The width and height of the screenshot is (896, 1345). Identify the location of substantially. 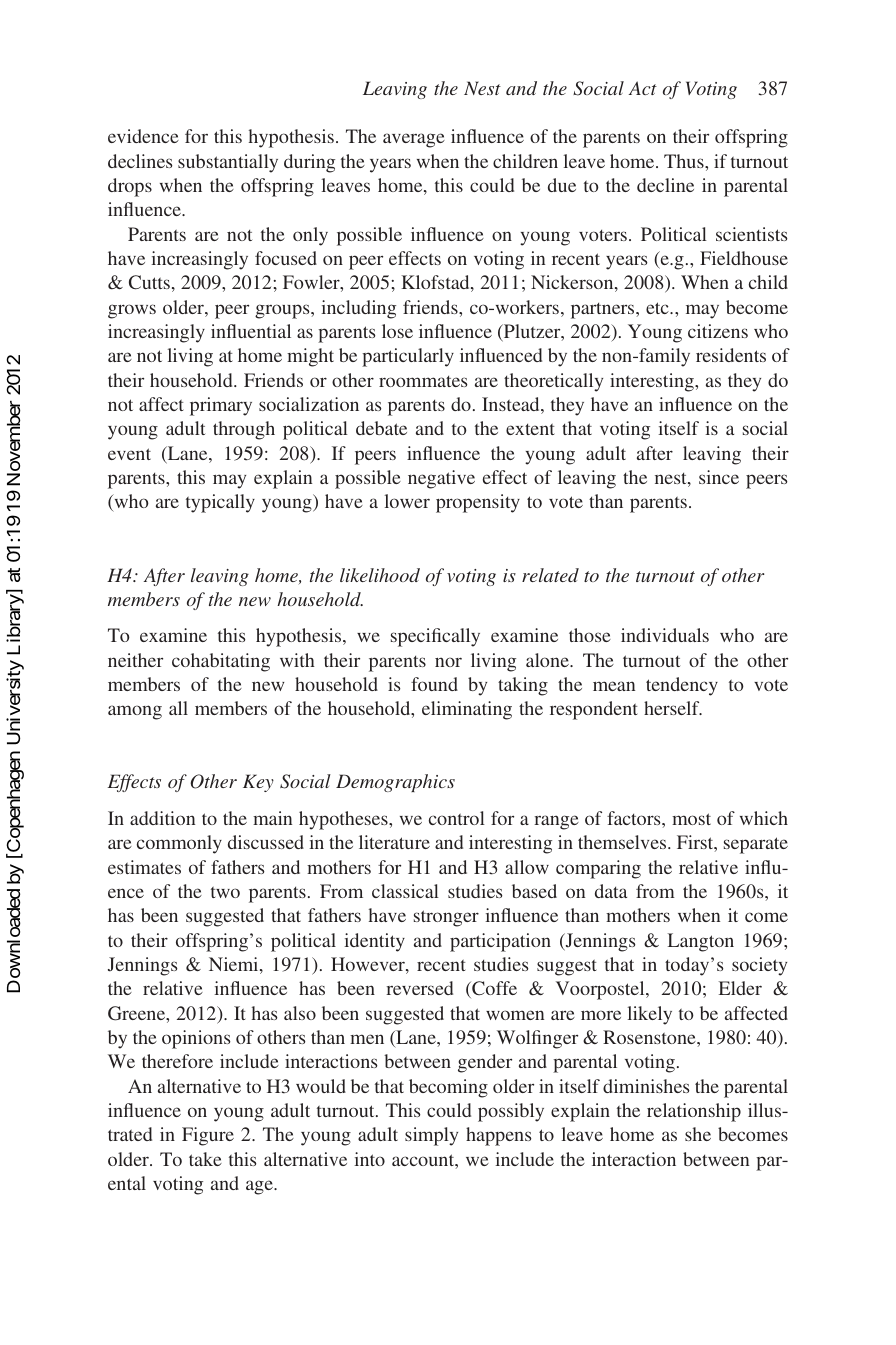
(228, 163).
